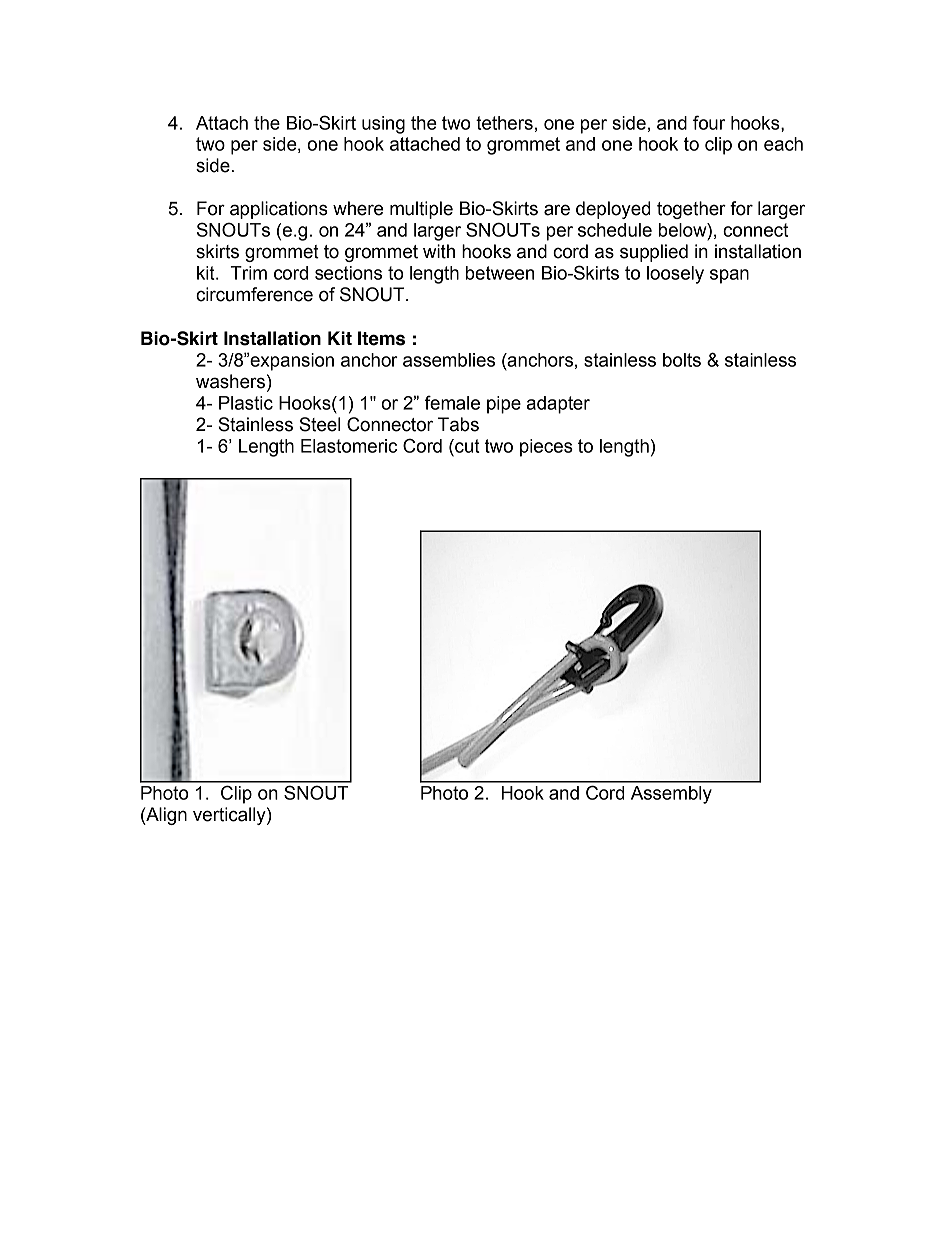  What do you see at coordinates (709, 122) in the image?
I see `four` at bounding box center [709, 122].
